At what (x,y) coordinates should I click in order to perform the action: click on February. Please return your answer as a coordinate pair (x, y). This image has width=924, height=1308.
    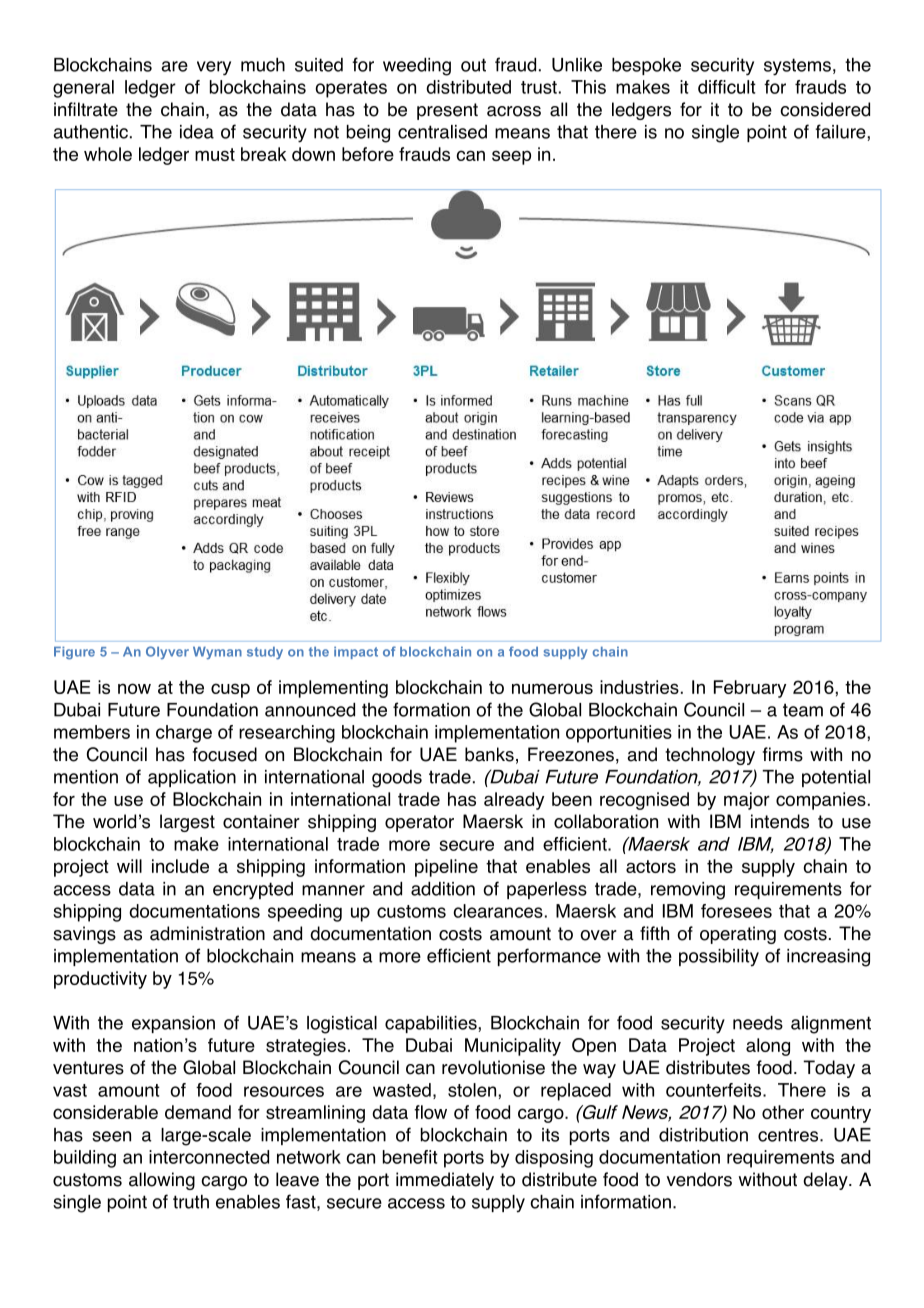
    Looking at the image, I should click on (750, 689).
